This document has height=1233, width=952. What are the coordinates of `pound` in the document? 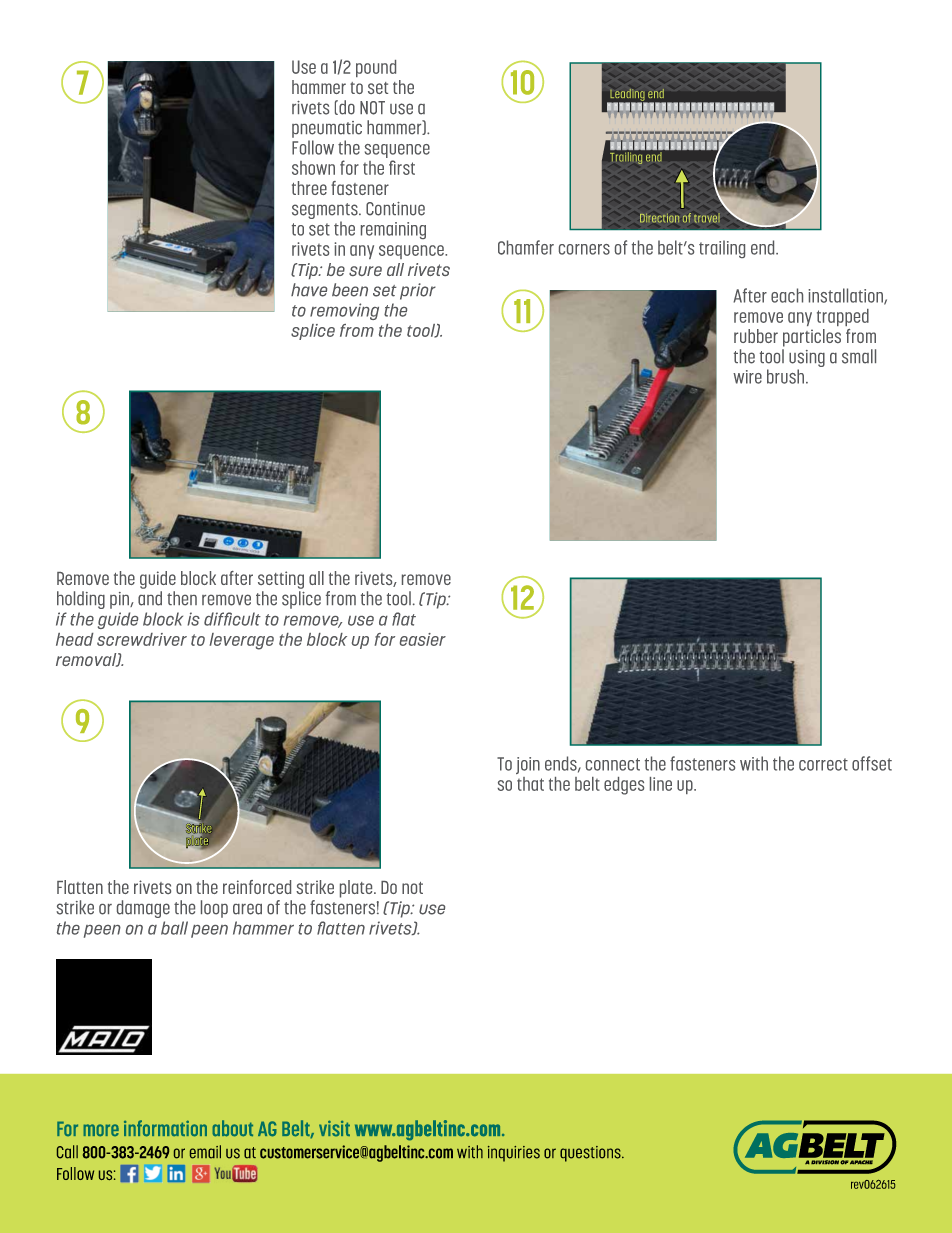 It's located at (376, 68).
